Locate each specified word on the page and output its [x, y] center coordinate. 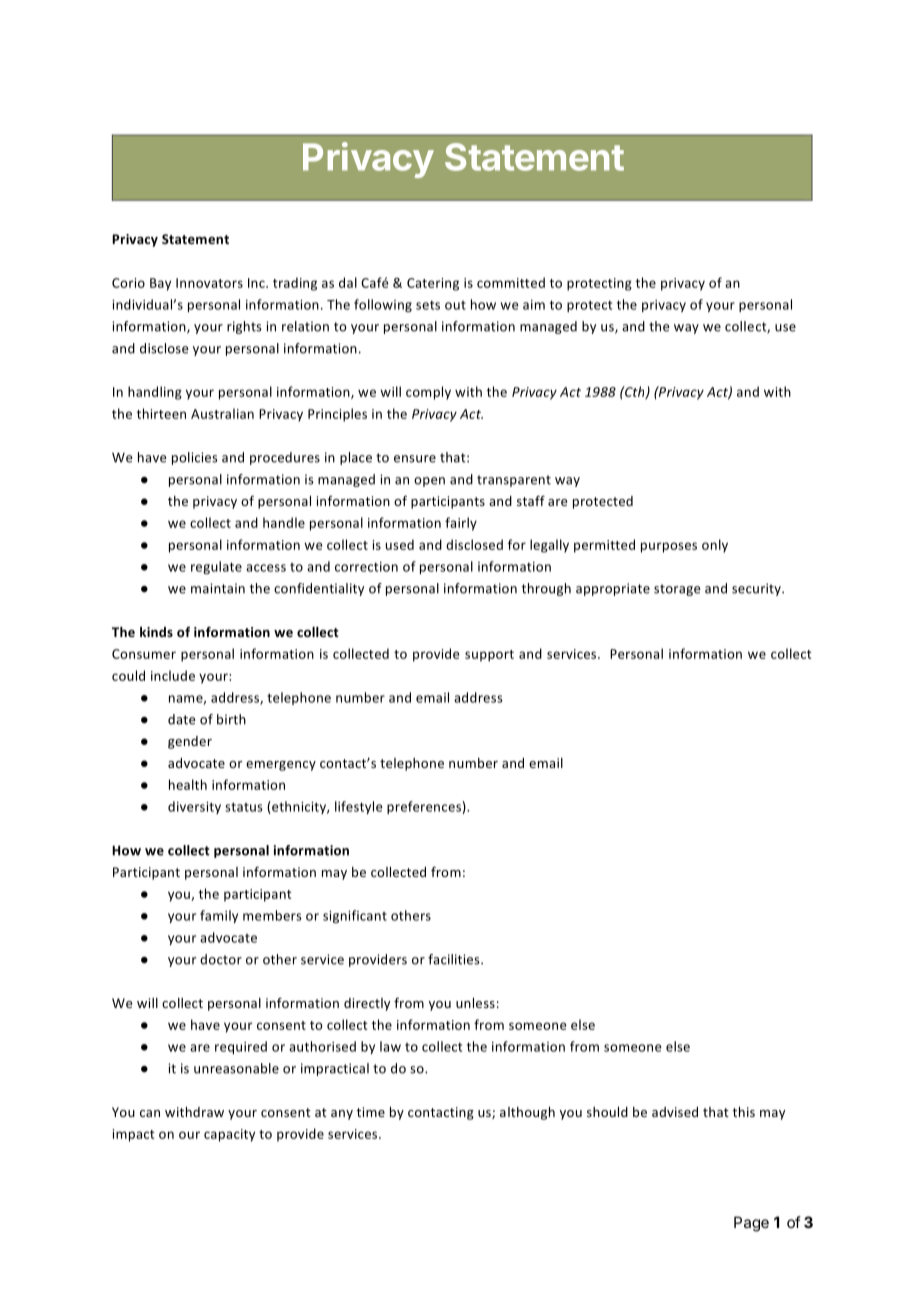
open [429, 482]
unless [475, 1003]
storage [677, 590]
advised [675, 1112]
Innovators [209, 283]
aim [534, 305]
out [455, 305]
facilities [455, 959]
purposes [669, 547]
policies [195, 458]
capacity [229, 1135]
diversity [194, 807]
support [489, 656]
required [241, 1047]
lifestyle [359, 807]
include [173, 675]
